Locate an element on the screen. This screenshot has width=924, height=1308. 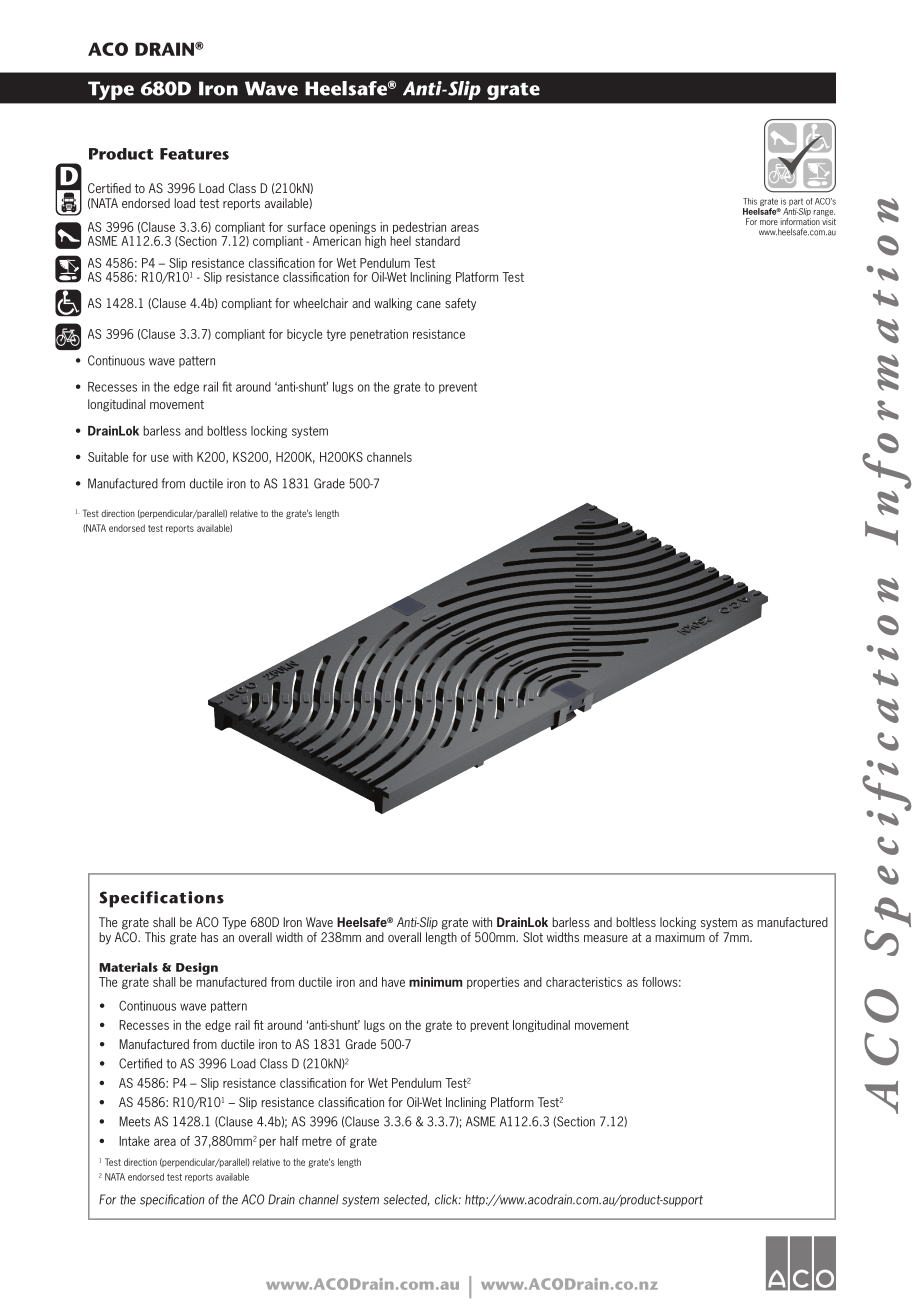
Suitable is located at coordinates (108, 457).
